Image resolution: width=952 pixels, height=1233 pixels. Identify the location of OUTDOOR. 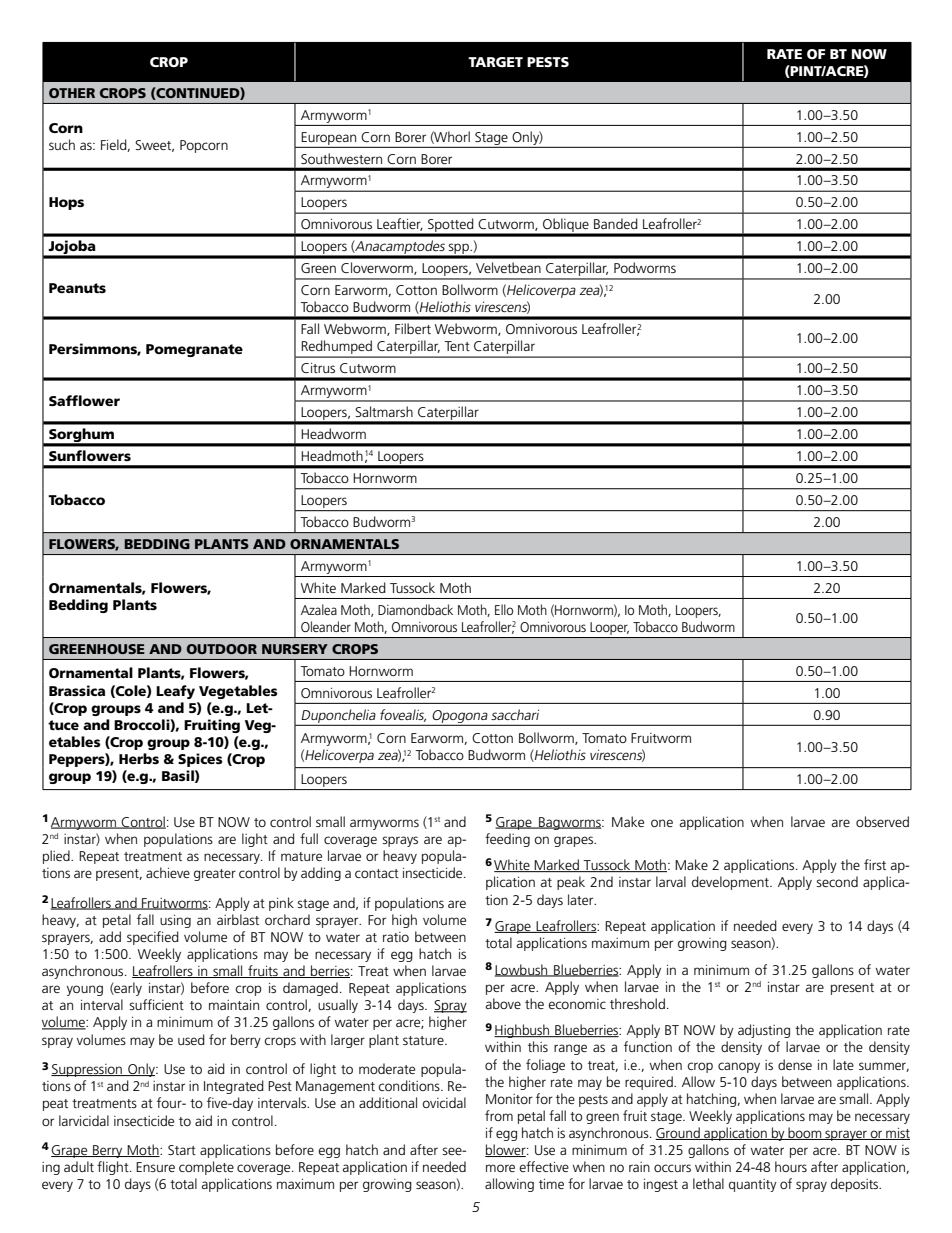
(222, 649).
